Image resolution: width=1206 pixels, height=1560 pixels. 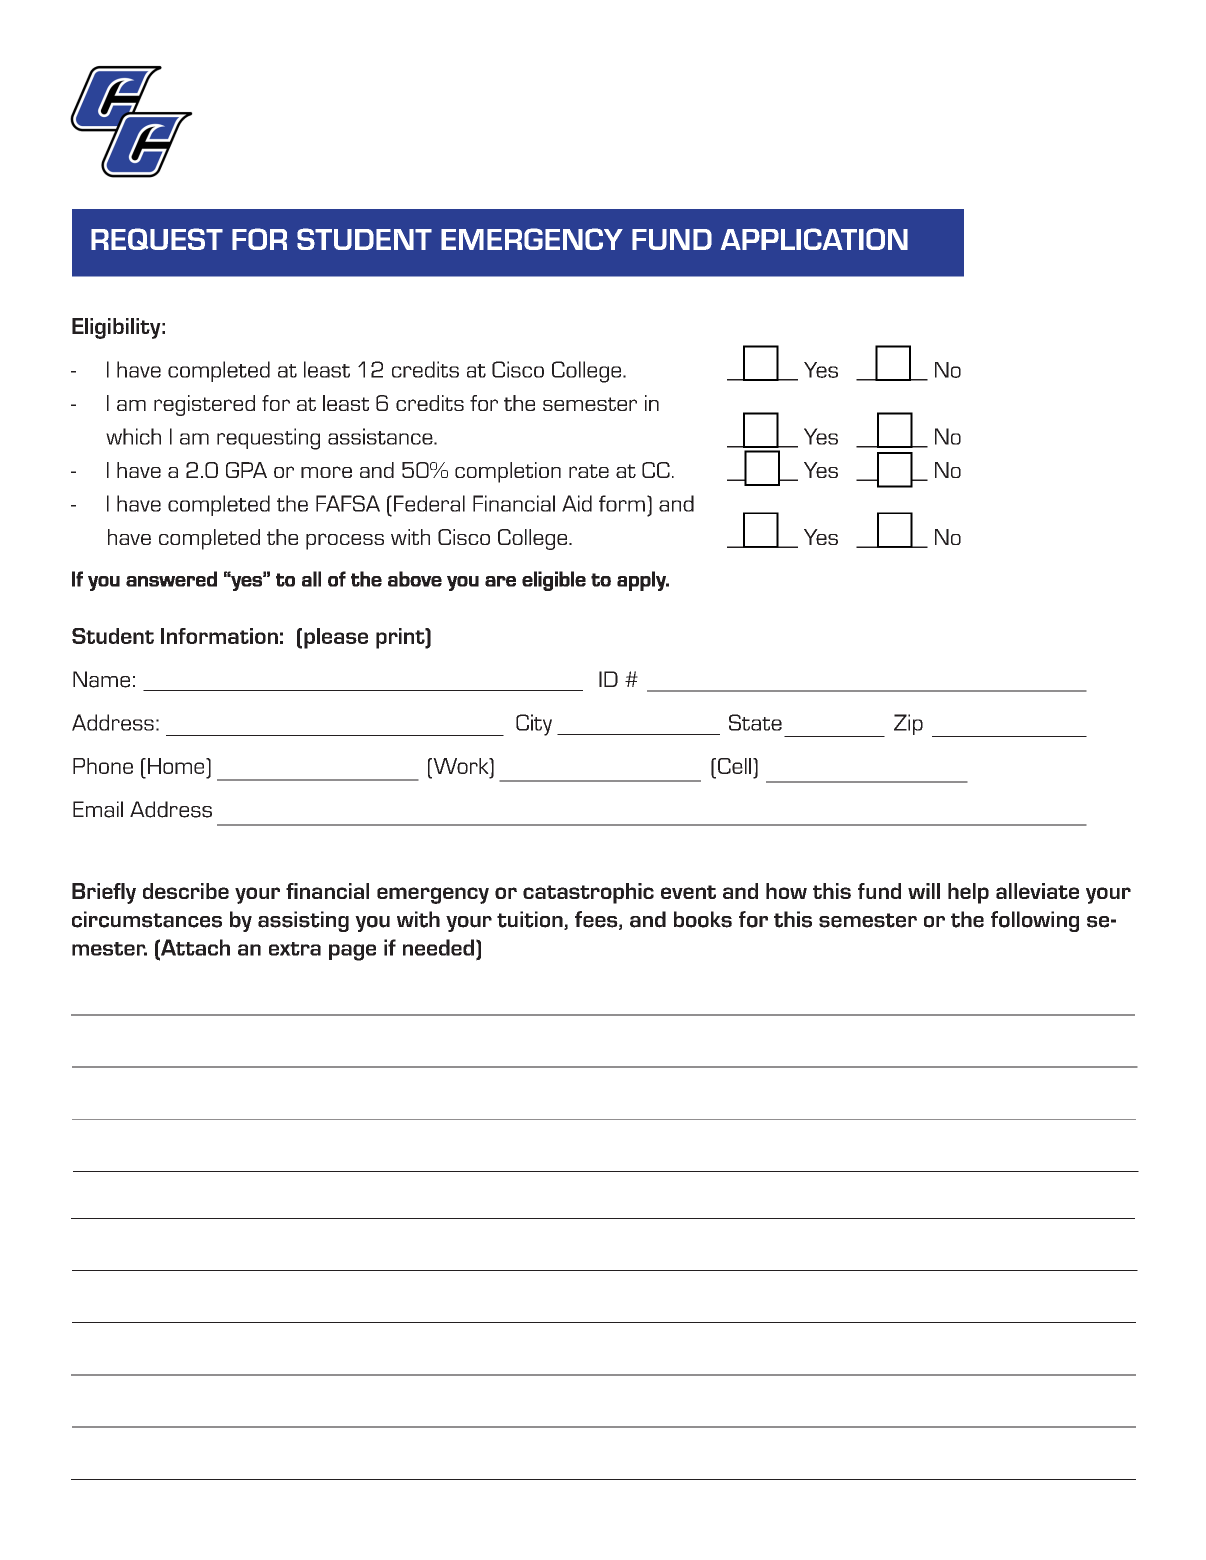 What do you see at coordinates (246, 470) in the image?
I see `GPA` at bounding box center [246, 470].
